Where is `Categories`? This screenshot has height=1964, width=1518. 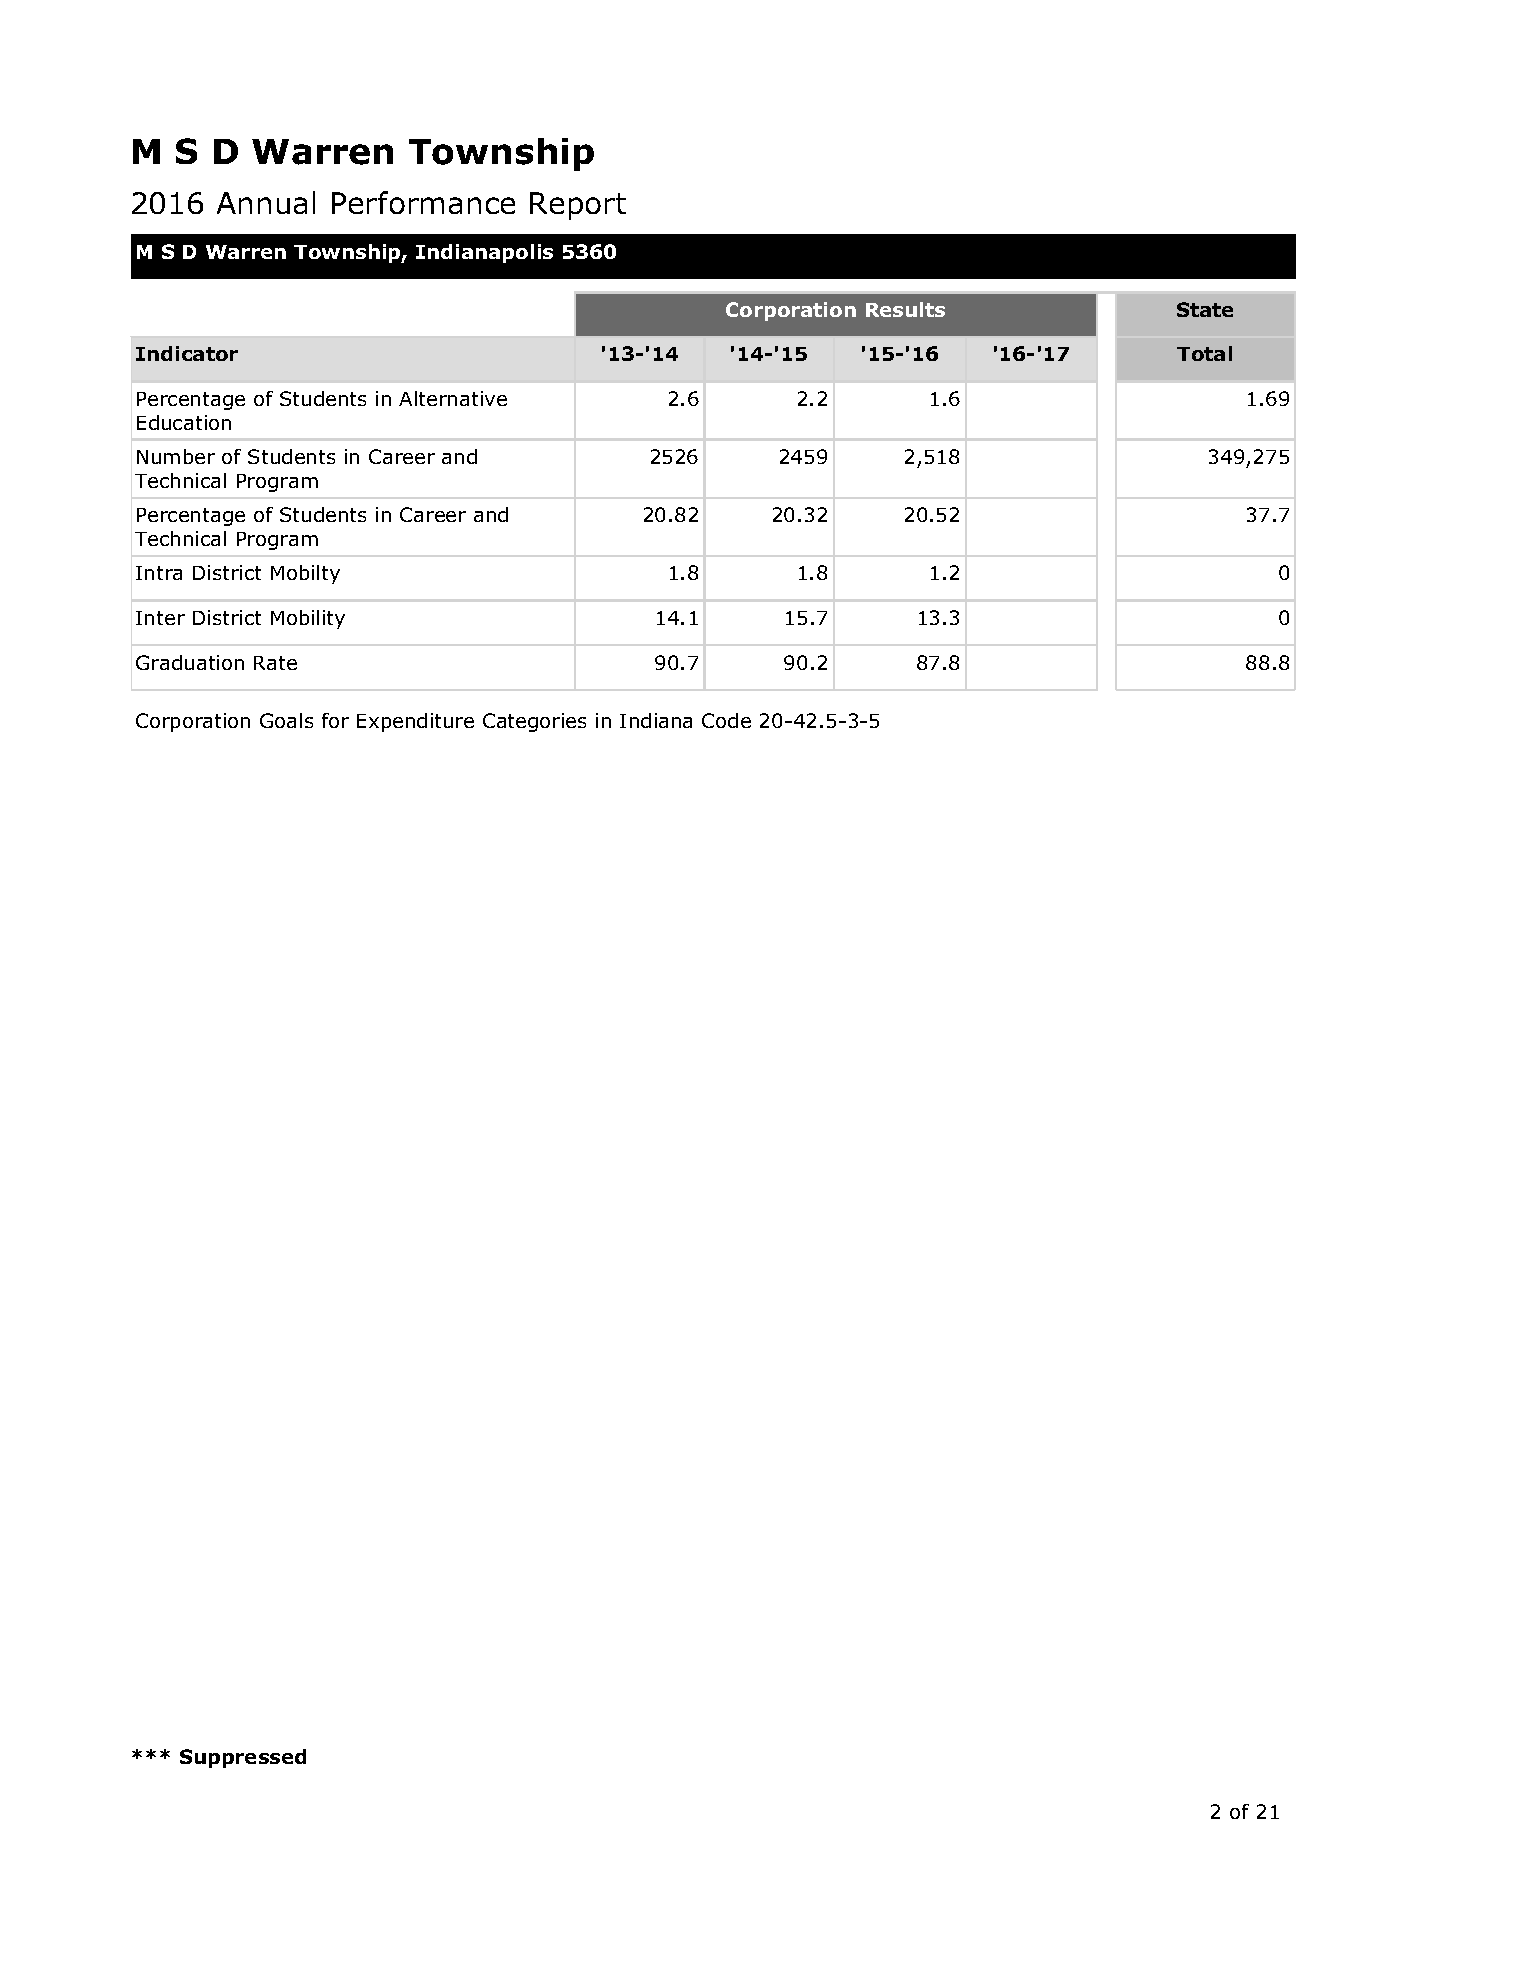 Categories is located at coordinates (534, 722).
